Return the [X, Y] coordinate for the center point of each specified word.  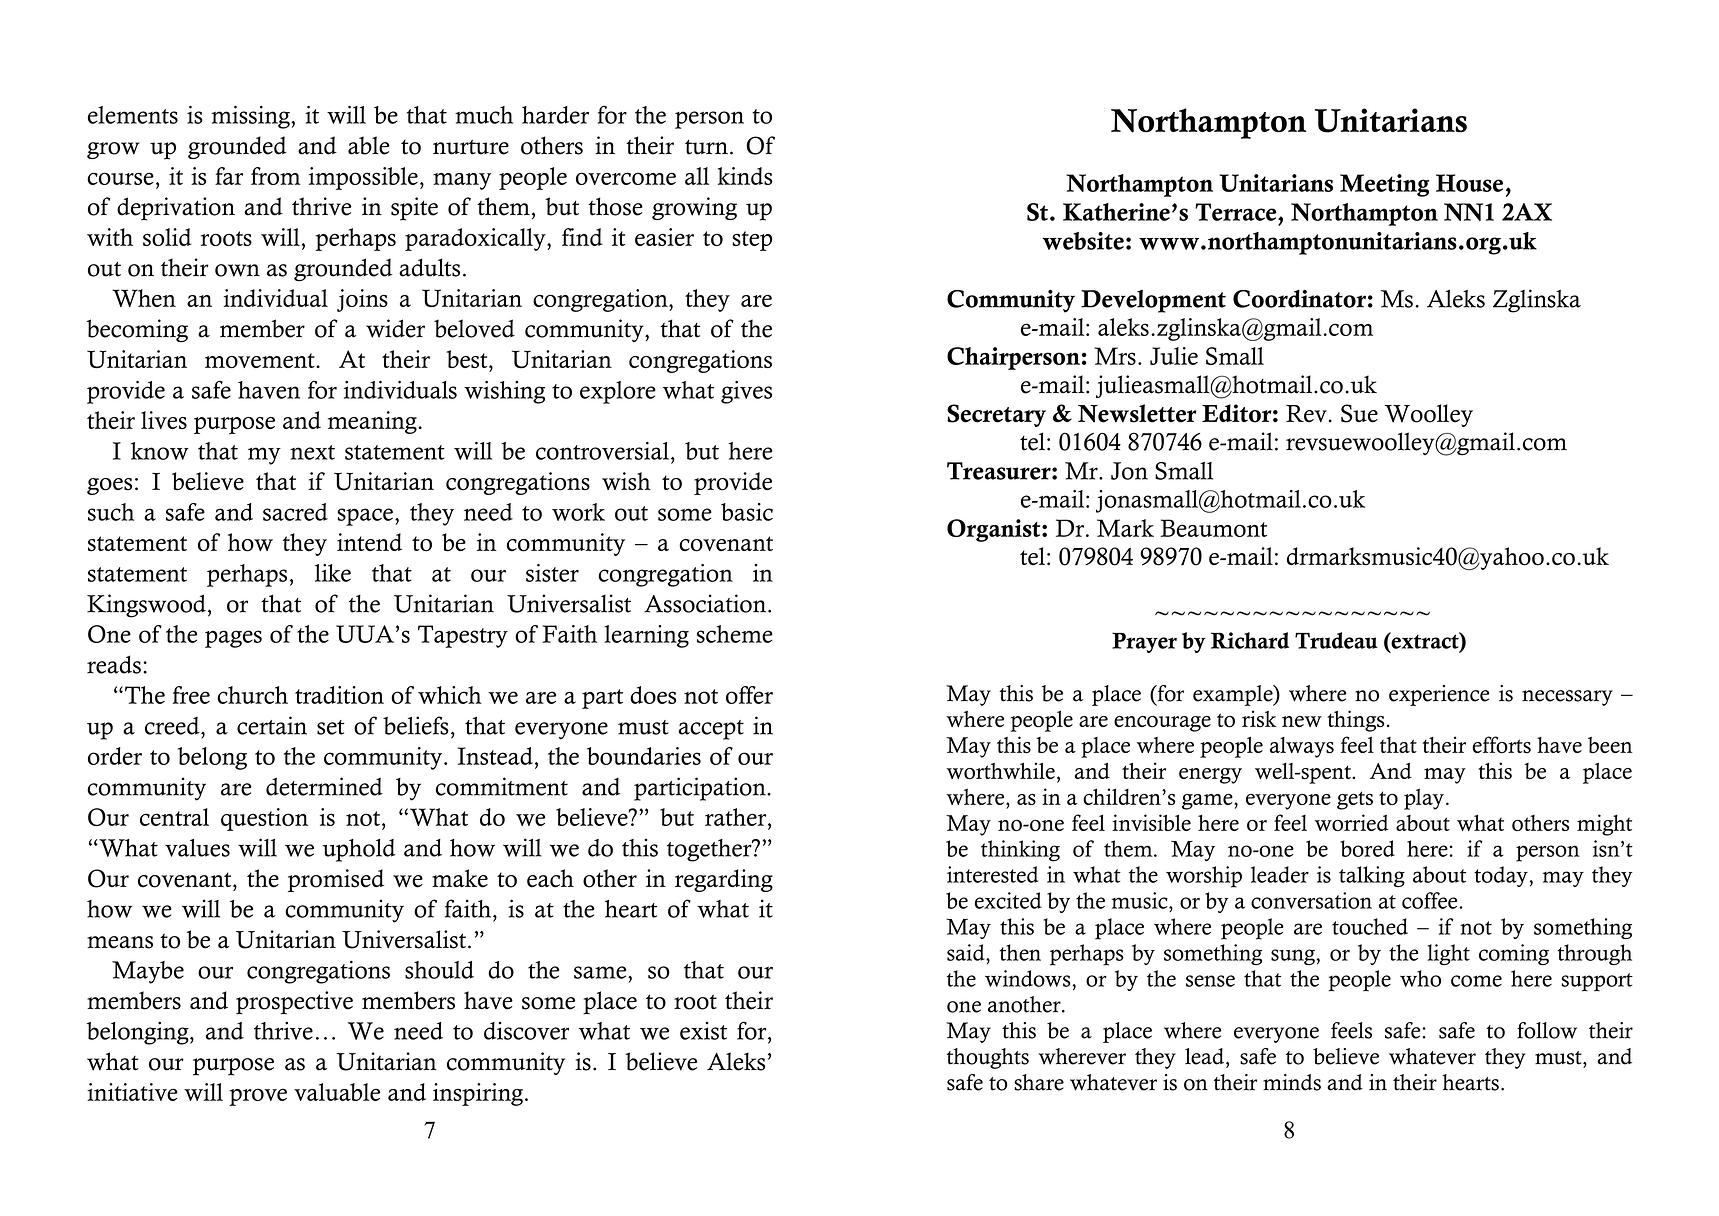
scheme [735, 634]
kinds [745, 176]
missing [251, 117]
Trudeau [1336, 640]
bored [1367, 848]
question [264, 819]
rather [737, 817]
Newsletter [1137, 413]
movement [261, 360]
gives [746, 392]
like [333, 573]
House [1469, 183]
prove [258, 1097]
